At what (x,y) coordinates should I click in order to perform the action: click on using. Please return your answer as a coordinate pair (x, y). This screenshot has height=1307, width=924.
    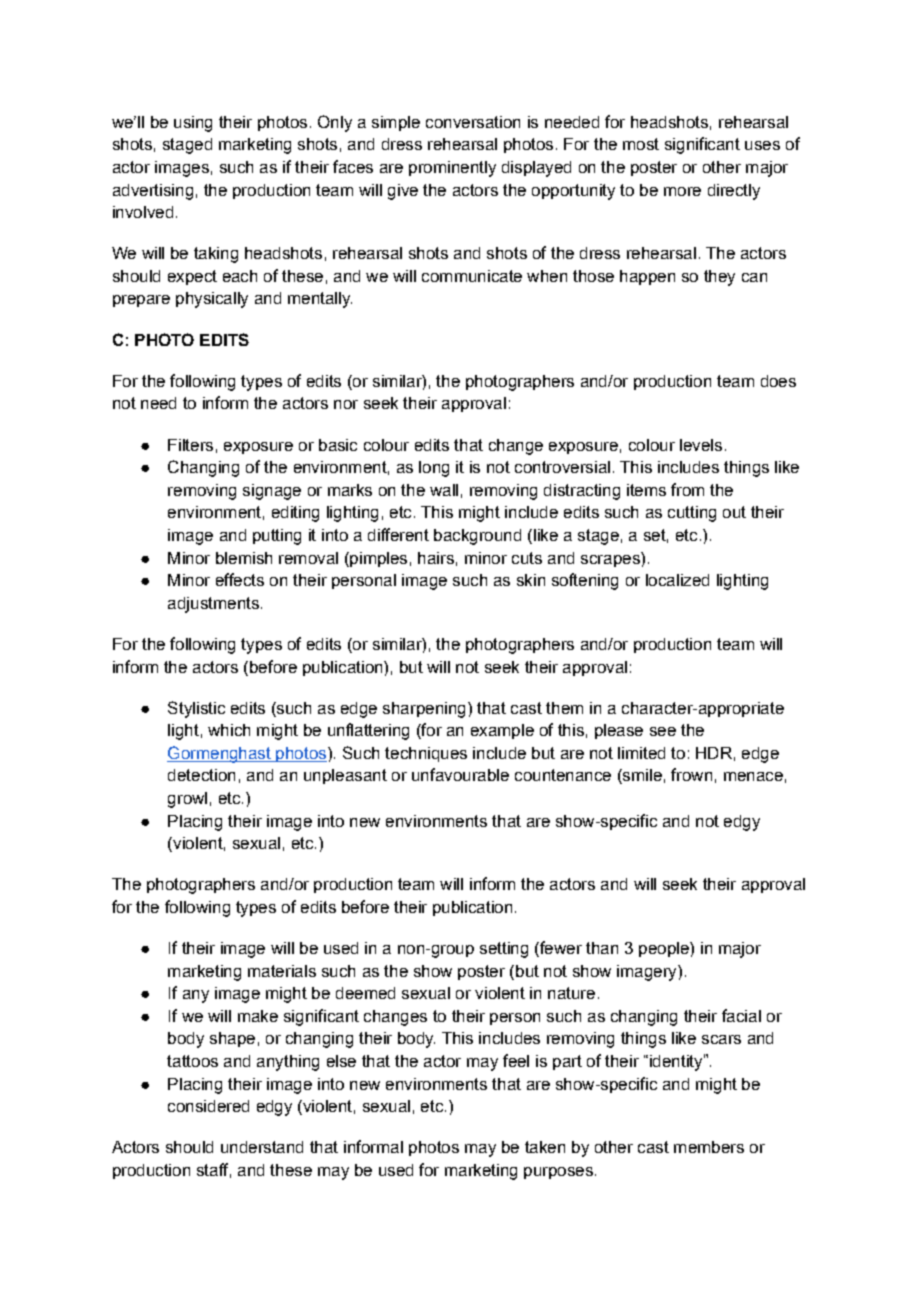
    Looking at the image, I should click on (193, 124).
